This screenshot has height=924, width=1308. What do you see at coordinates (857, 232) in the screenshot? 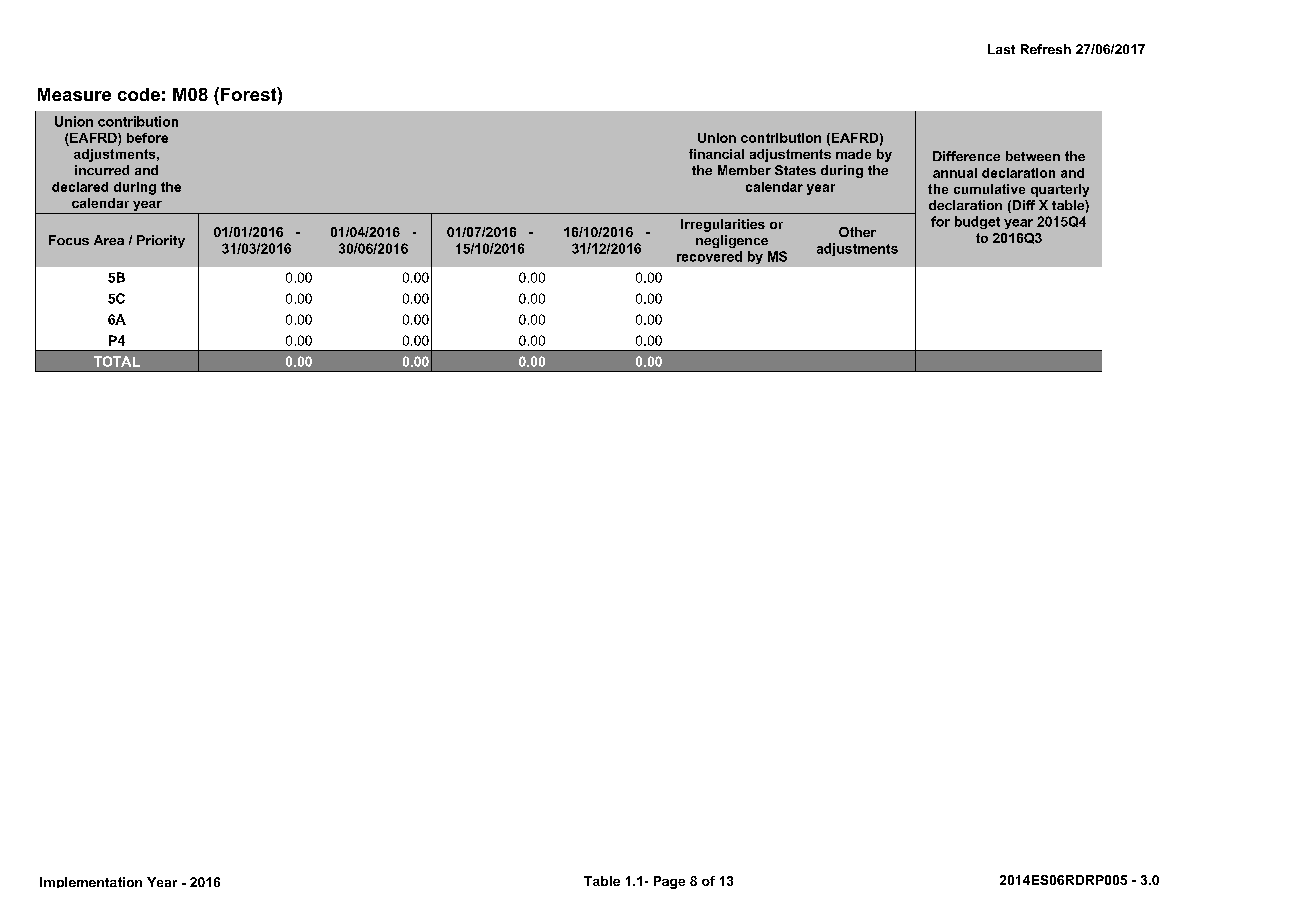
I see `Other` at bounding box center [857, 232].
